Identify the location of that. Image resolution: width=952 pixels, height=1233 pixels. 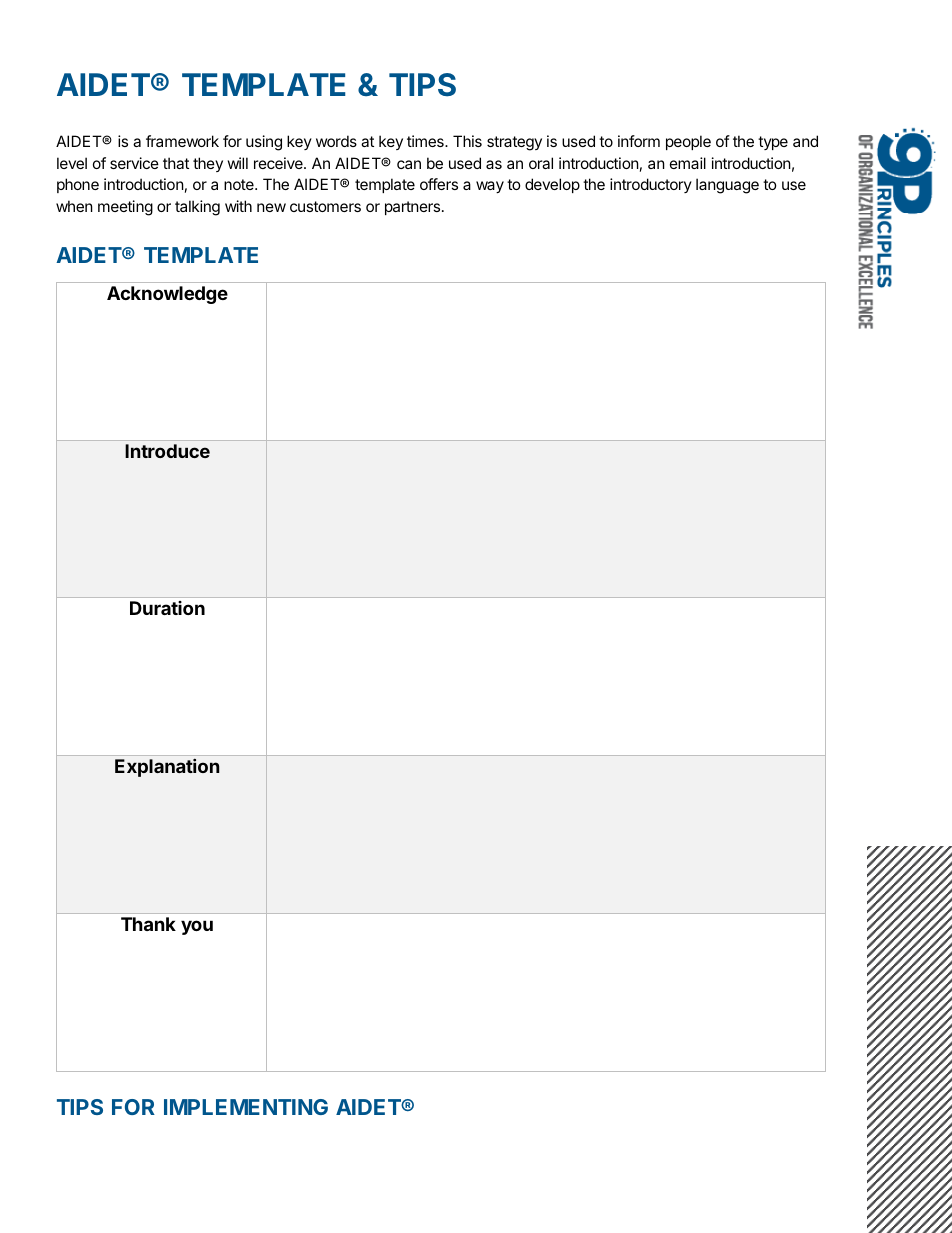
(176, 163).
